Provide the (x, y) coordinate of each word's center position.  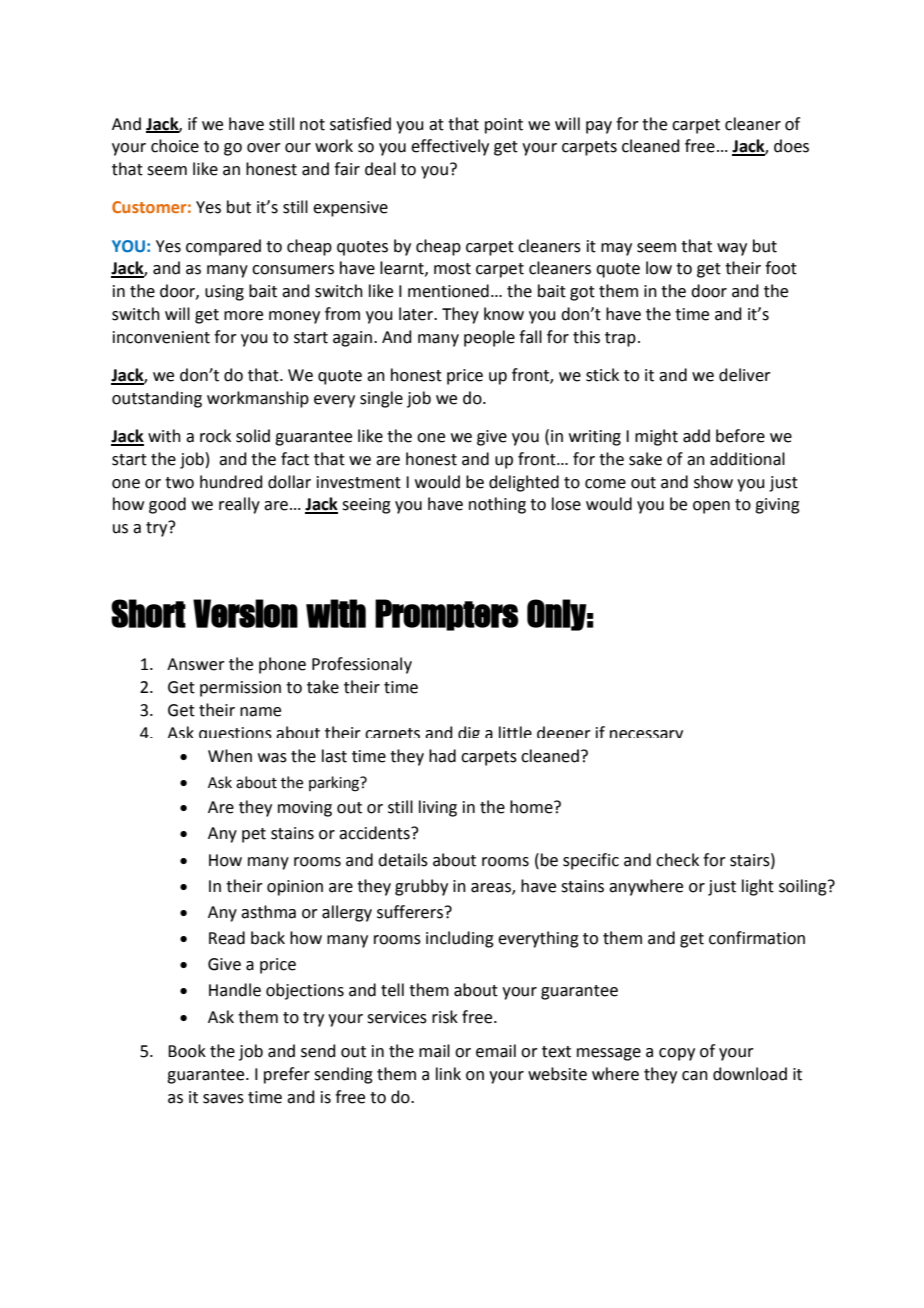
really (239, 505)
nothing (497, 505)
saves (223, 1099)
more (243, 316)
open (711, 507)
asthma (268, 912)
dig (469, 732)
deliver (745, 375)
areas (492, 888)
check (677, 860)
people (489, 338)
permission (240, 689)
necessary (646, 734)
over (264, 148)
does (791, 146)
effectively (450, 147)
